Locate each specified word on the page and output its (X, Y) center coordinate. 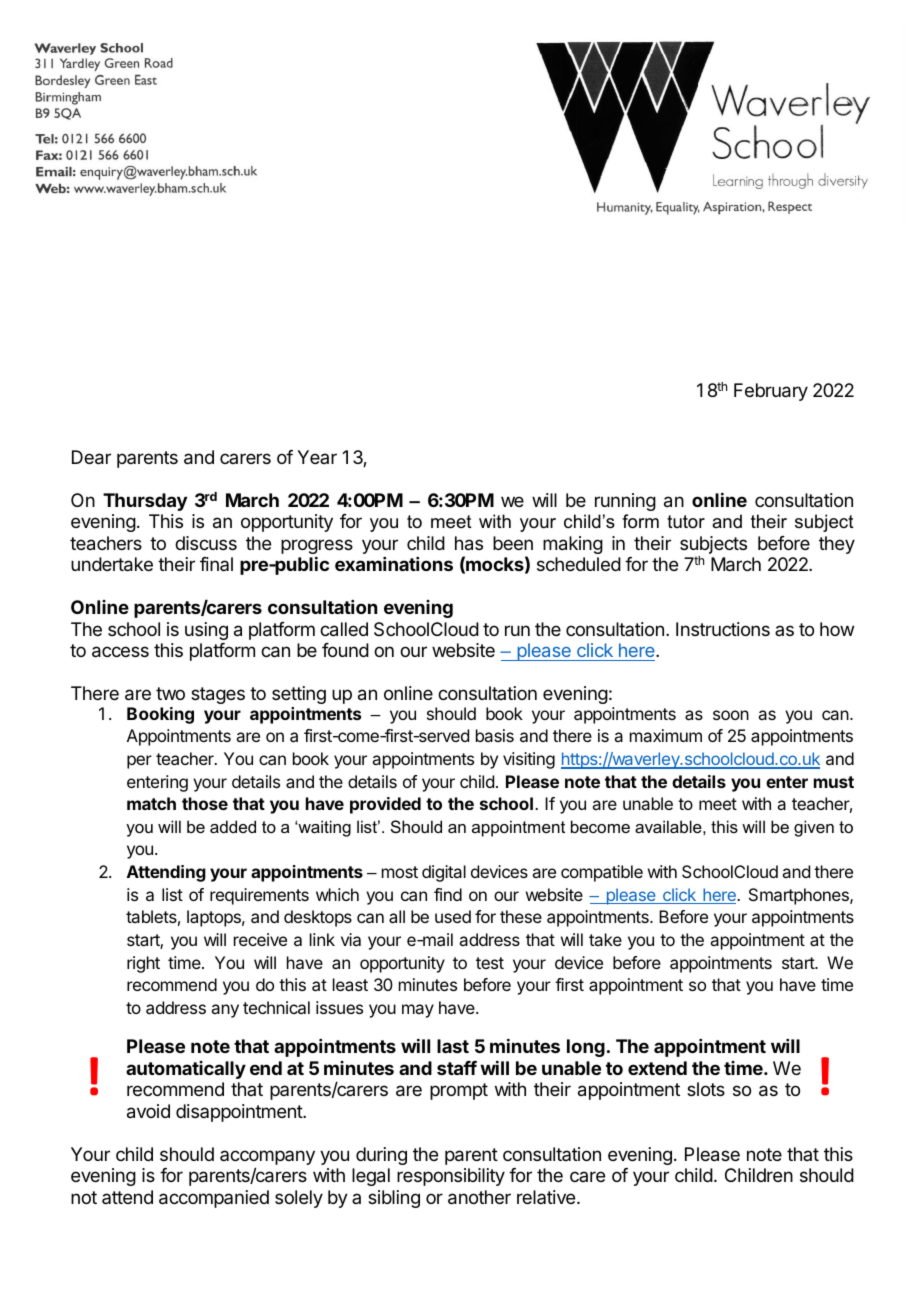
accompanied (214, 1199)
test (490, 963)
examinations (394, 564)
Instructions (723, 629)
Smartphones (800, 896)
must (834, 782)
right (143, 964)
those (205, 803)
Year (317, 457)
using (206, 631)
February (771, 392)
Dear (91, 457)
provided (385, 805)
